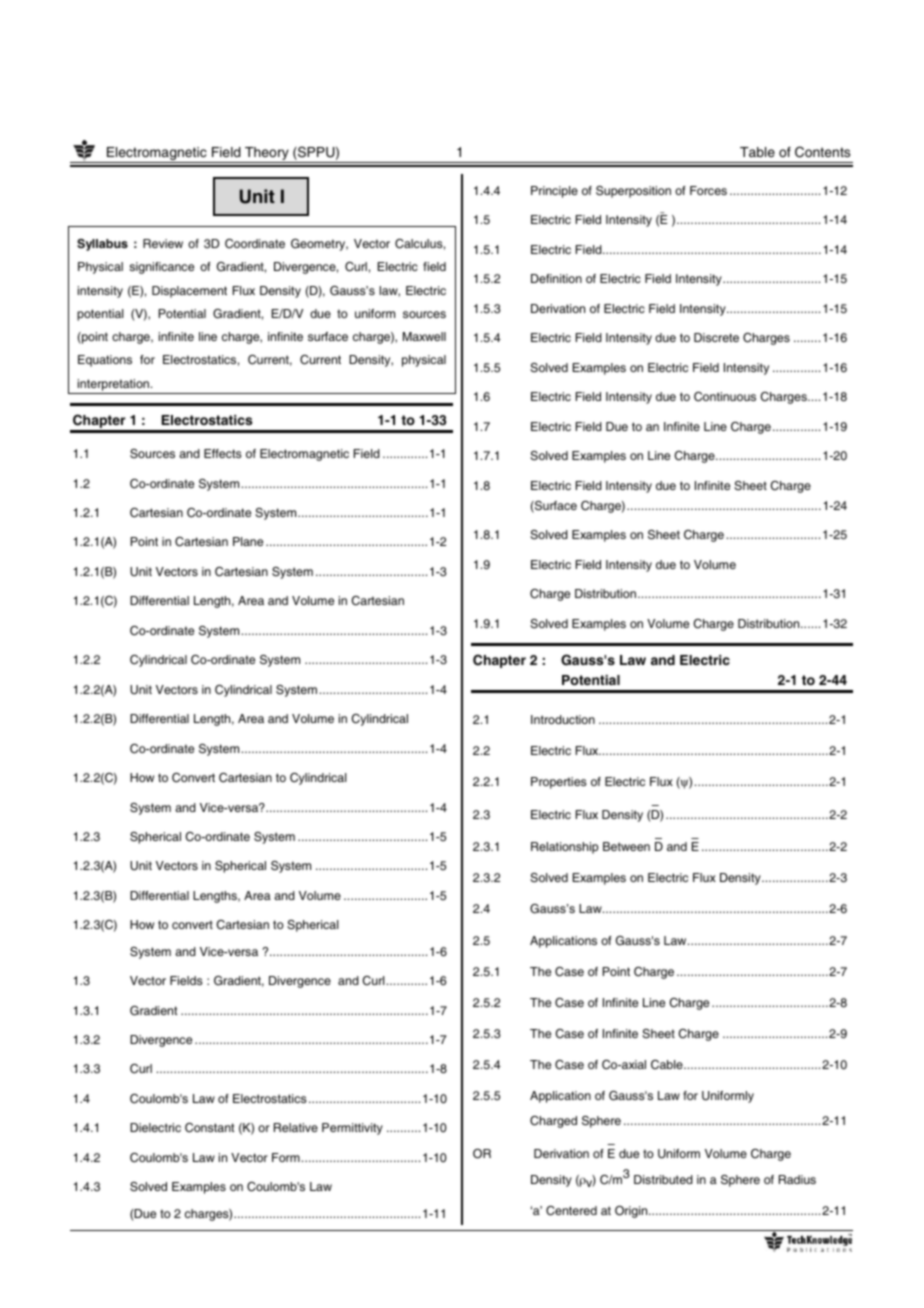 This screenshot has height=1308, width=924. I want to click on Maxwell, so click(424, 336).
